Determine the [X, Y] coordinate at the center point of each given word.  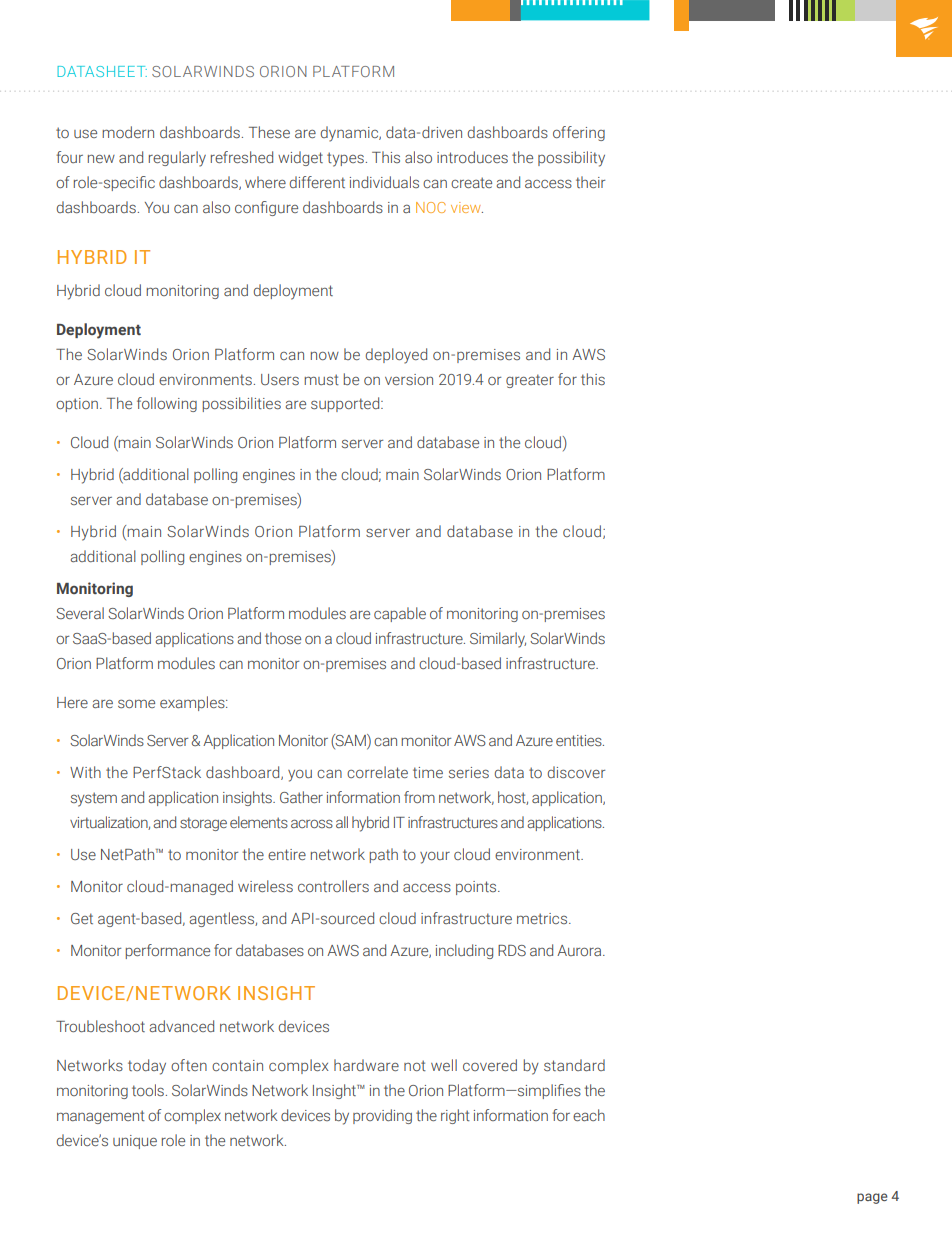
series [469, 772]
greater [530, 381]
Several [80, 613]
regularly [177, 159]
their [590, 182]
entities [580, 740]
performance [168, 951]
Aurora [580, 950]
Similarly [498, 640]
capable [400, 614]
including [464, 951]
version [409, 379]
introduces [472, 157]
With [85, 772]
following [167, 404]
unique [135, 1142]
